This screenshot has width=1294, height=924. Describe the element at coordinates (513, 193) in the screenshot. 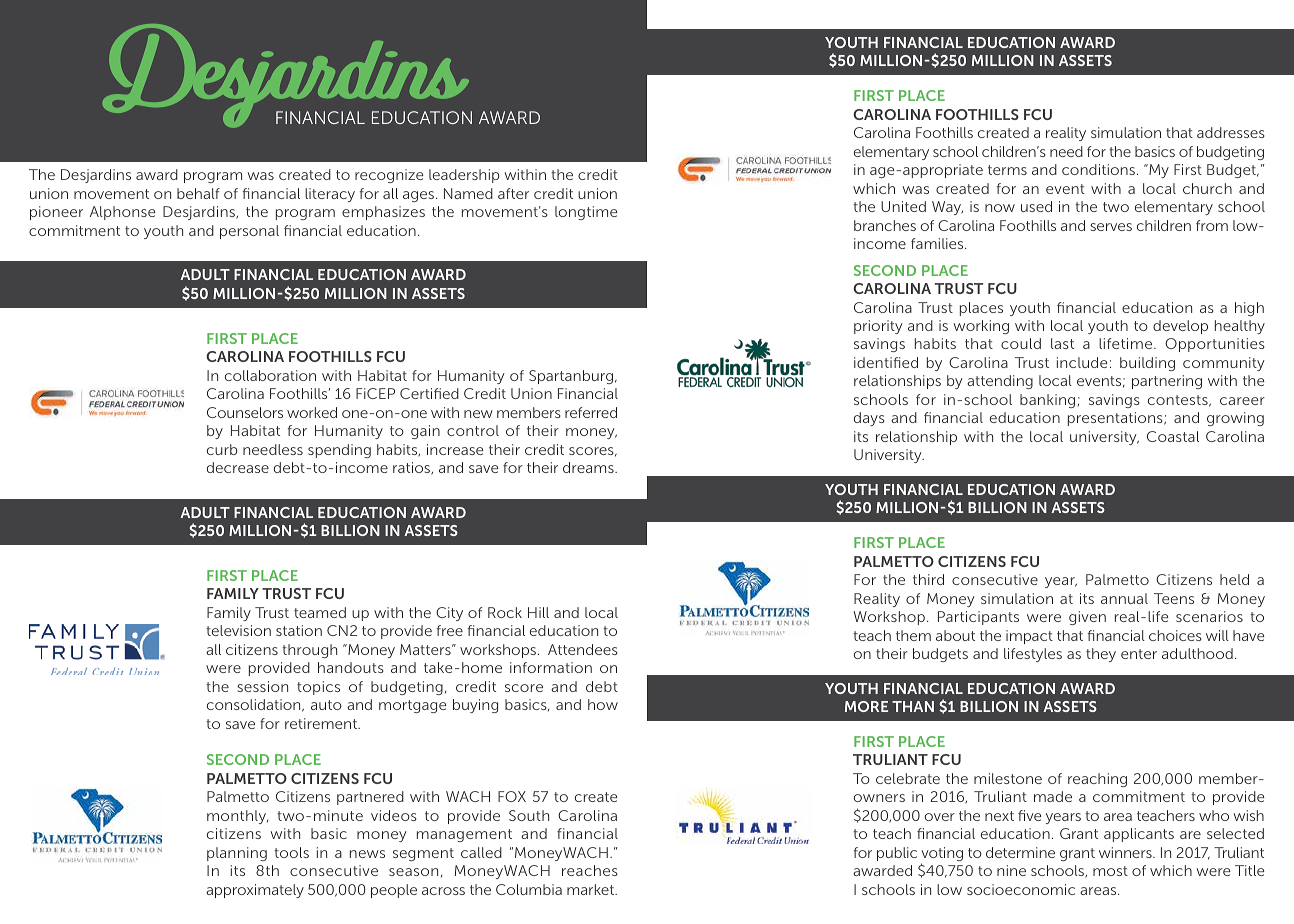

I see `after` at that location.
